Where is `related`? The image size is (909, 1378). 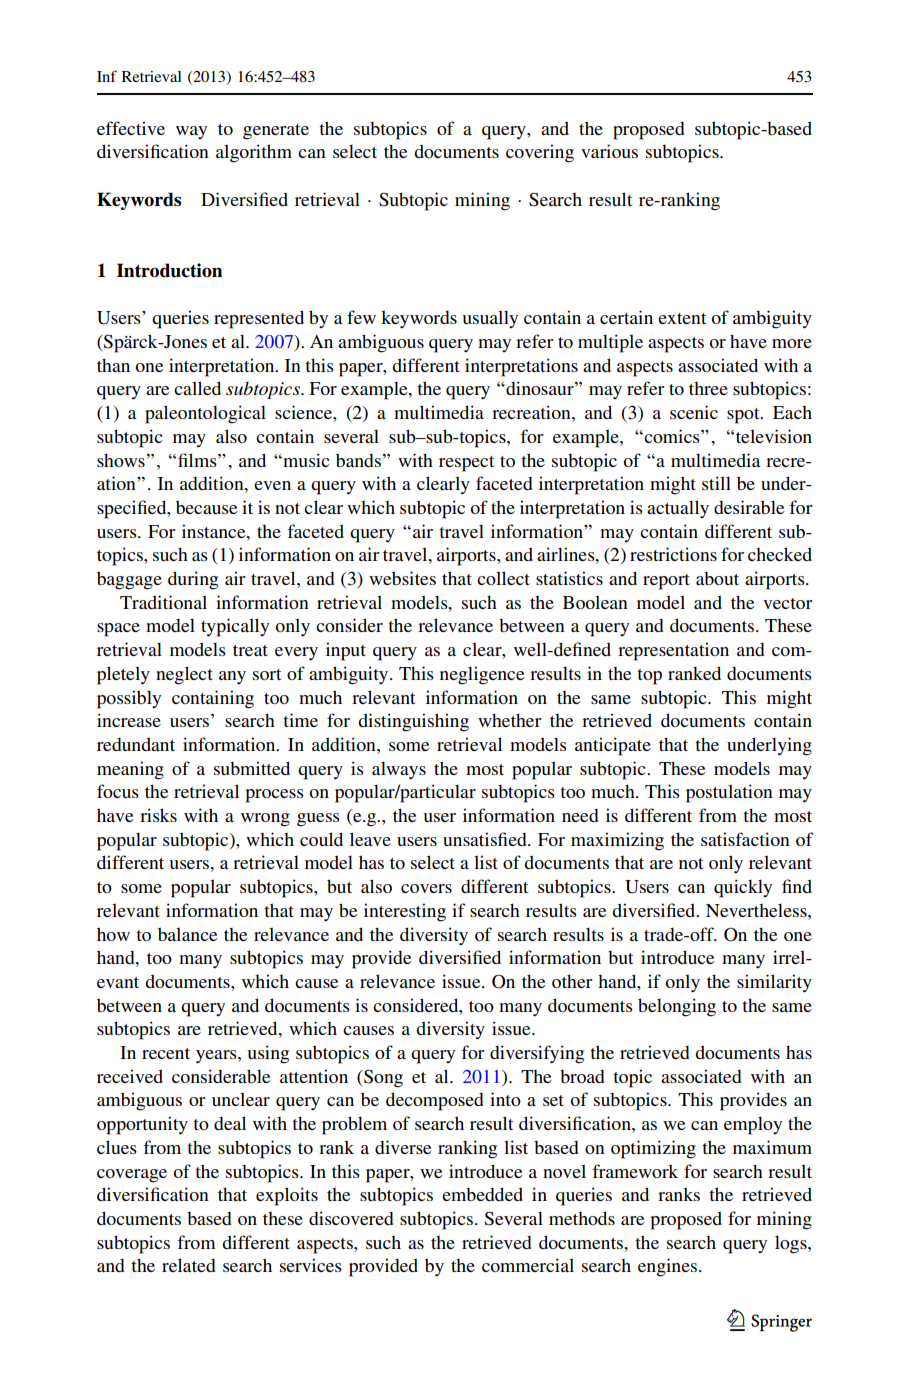 related is located at coordinates (189, 1265).
